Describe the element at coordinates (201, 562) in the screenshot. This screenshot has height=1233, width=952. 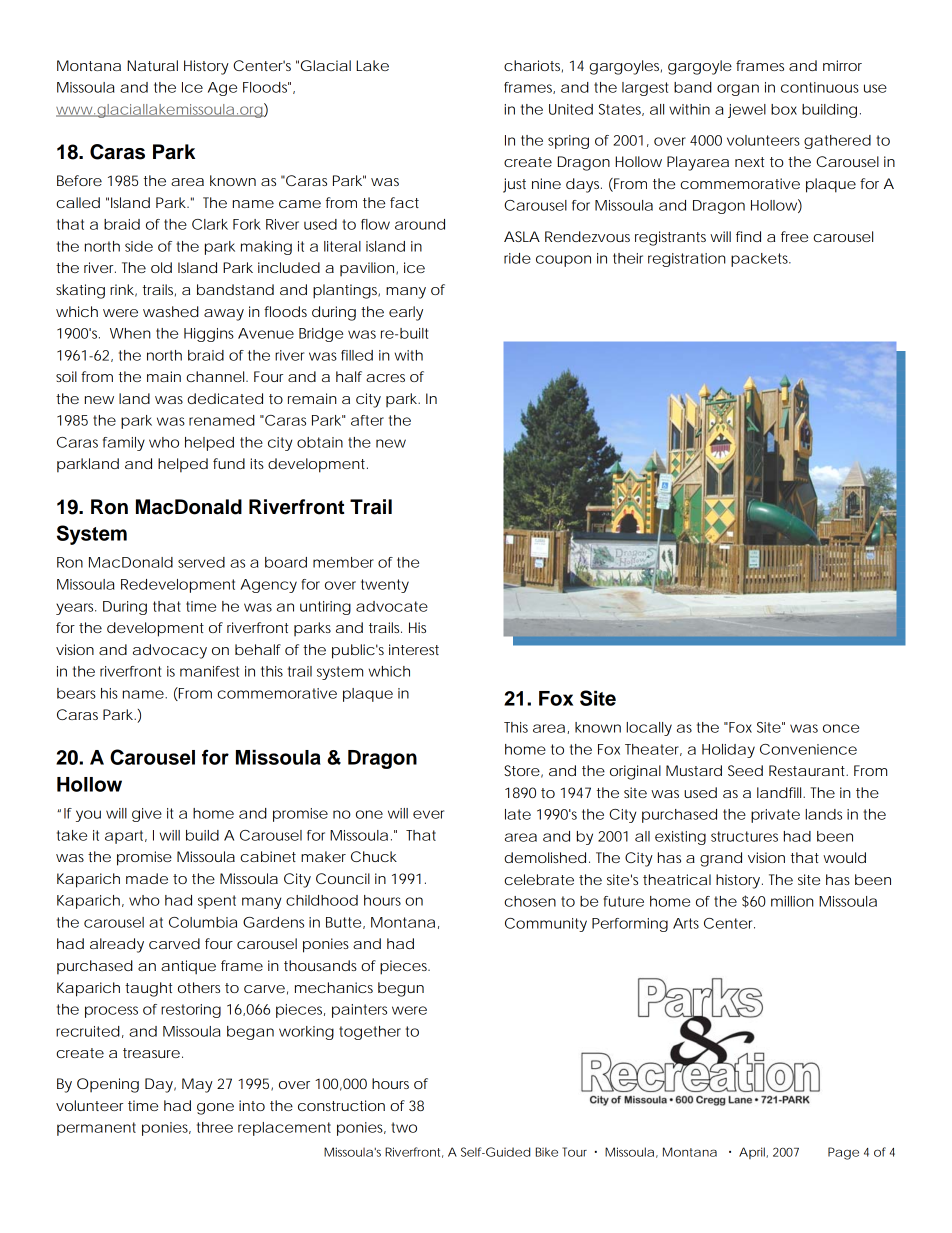
I see `served` at that location.
